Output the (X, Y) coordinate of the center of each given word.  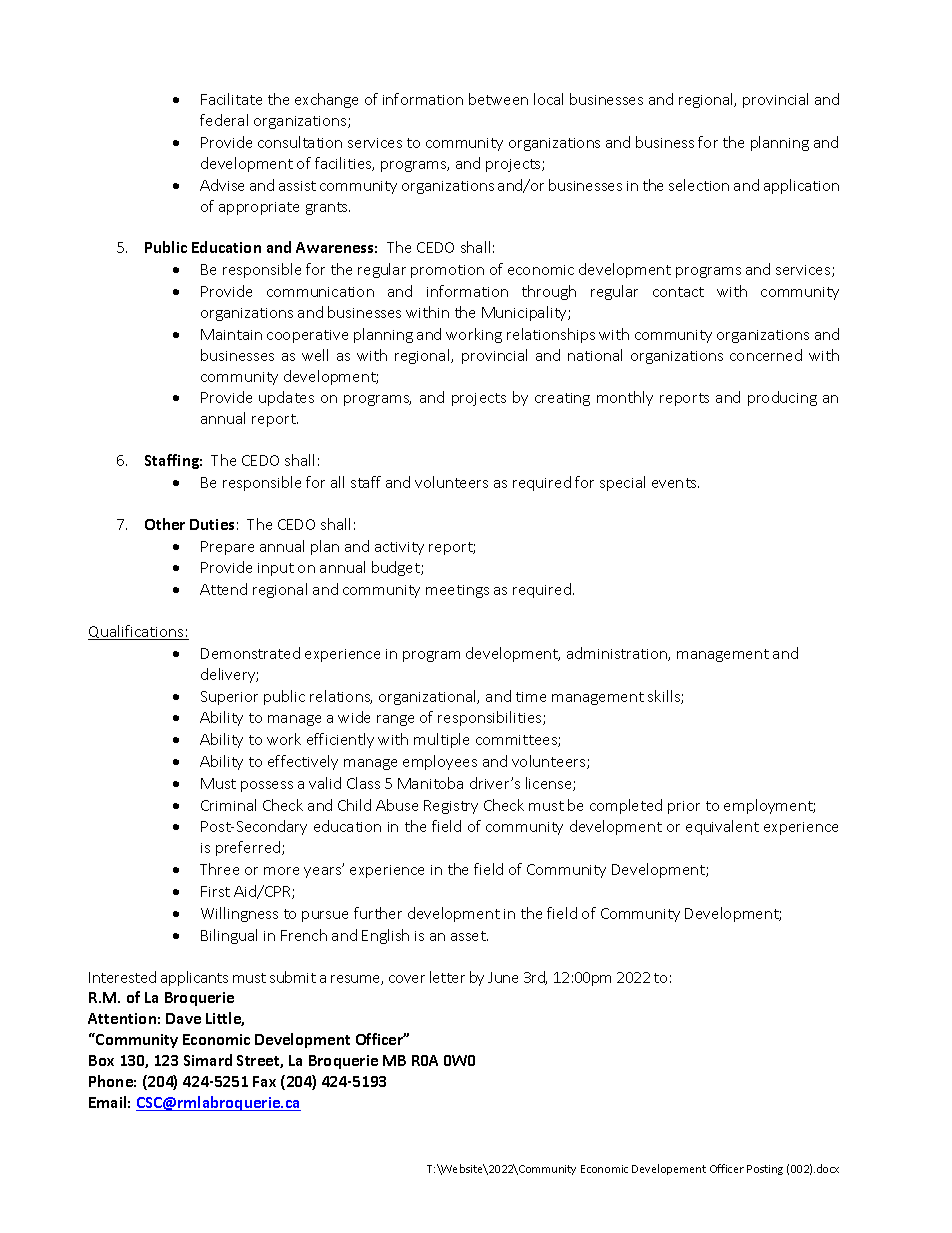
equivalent (722, 827)
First (215, 891)
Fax (264, 1081)
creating (562, 399)
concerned (766, 355)
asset (469, 936)
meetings (457, 591)
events (675, 483)
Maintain (231, 334)
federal (224, 120)
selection (699, 185)
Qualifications (137, 632)
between (498, 99)
